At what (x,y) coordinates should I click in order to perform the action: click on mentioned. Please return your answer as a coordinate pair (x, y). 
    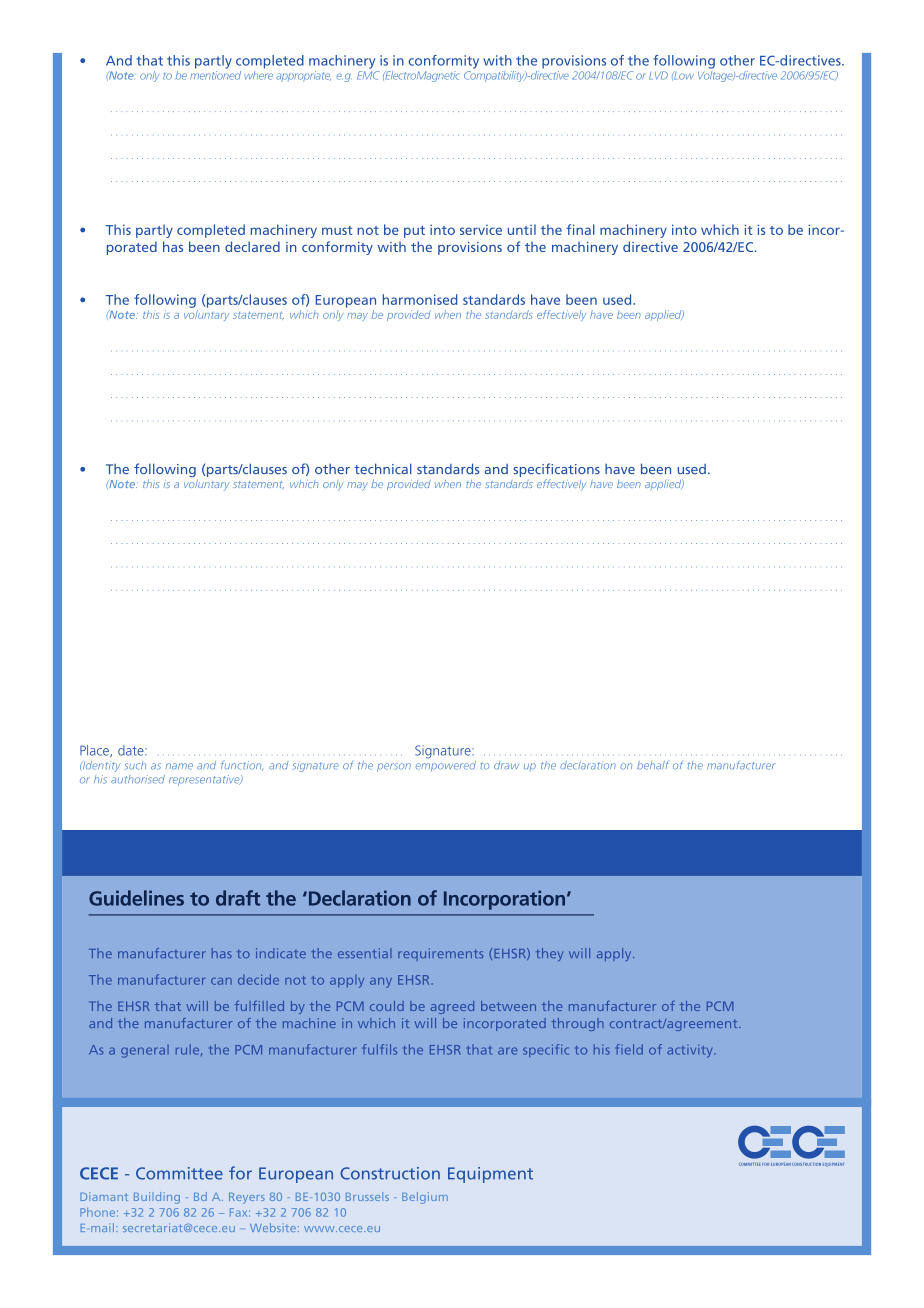
    Looking at the image, I should click on (215, 74).
